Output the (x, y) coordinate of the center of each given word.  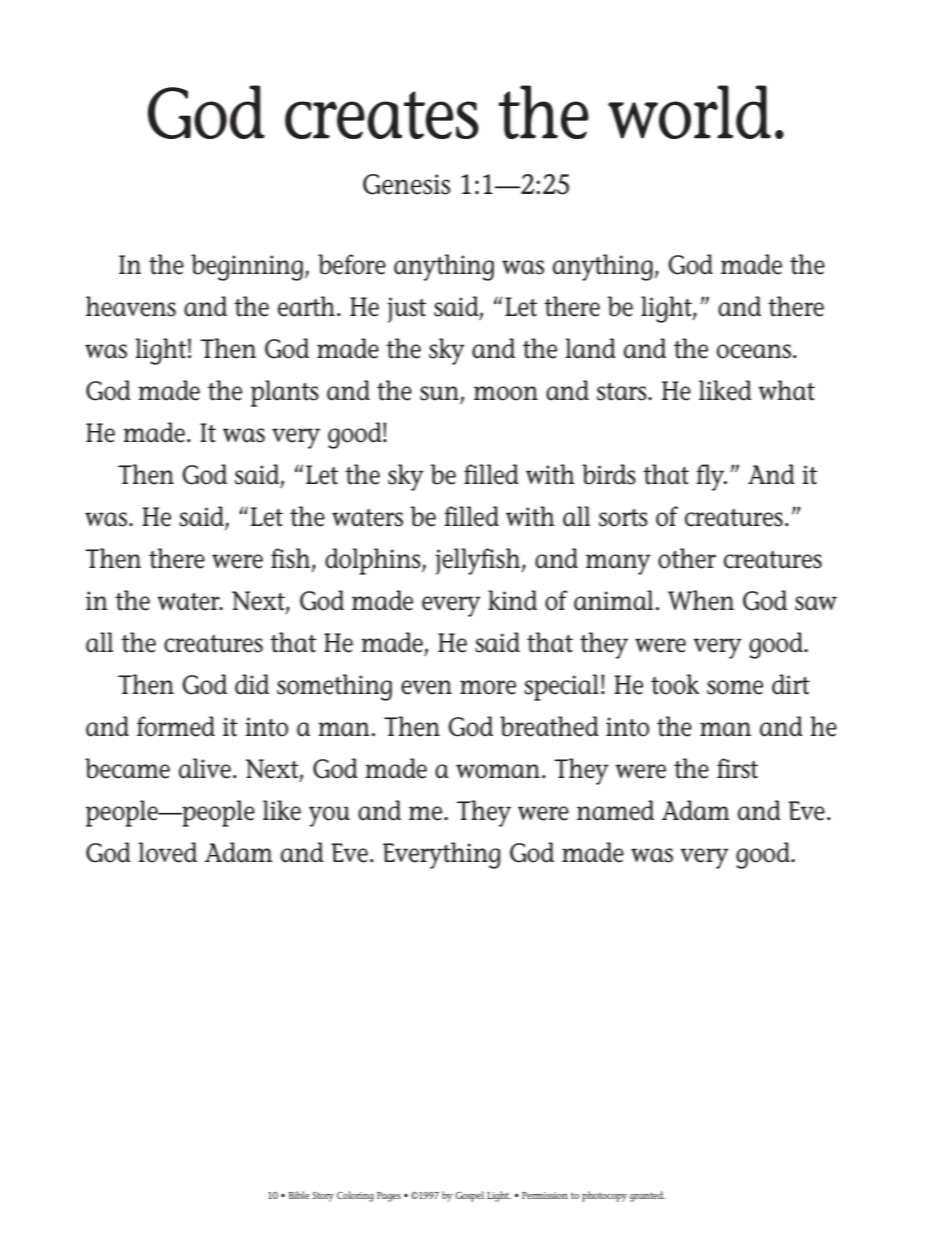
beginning (247, 267)
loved (167, 852)
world (689, 112)
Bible (299, 1195)
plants (285, 393)
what (786, 390)
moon (506, 393)
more (488, 687)
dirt (791, 684)
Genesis (406, 184)
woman (498, 771)
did (252, 684)
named (615, 810)
